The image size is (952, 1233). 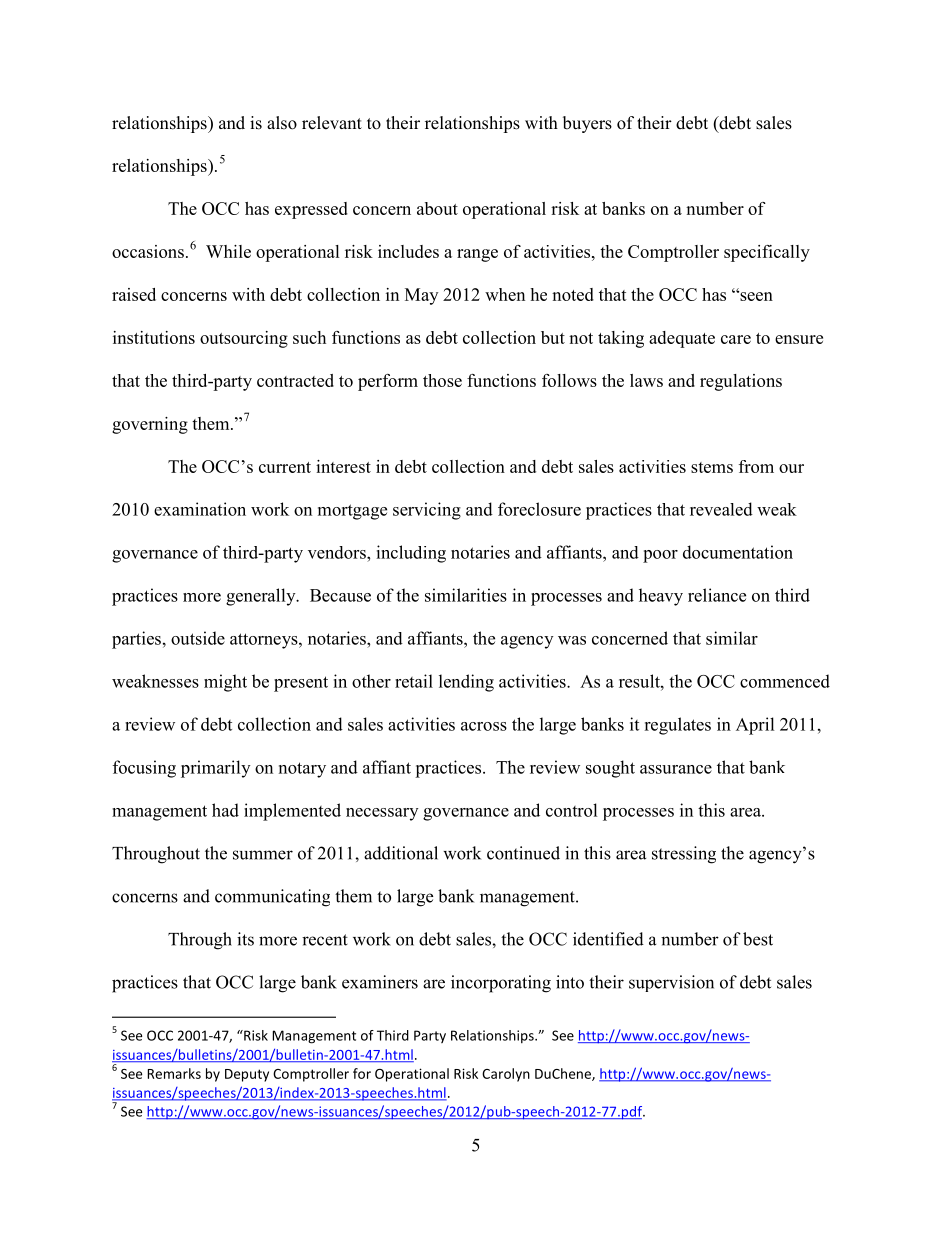 I want to click on regulations, so click(x=741, y=382).
